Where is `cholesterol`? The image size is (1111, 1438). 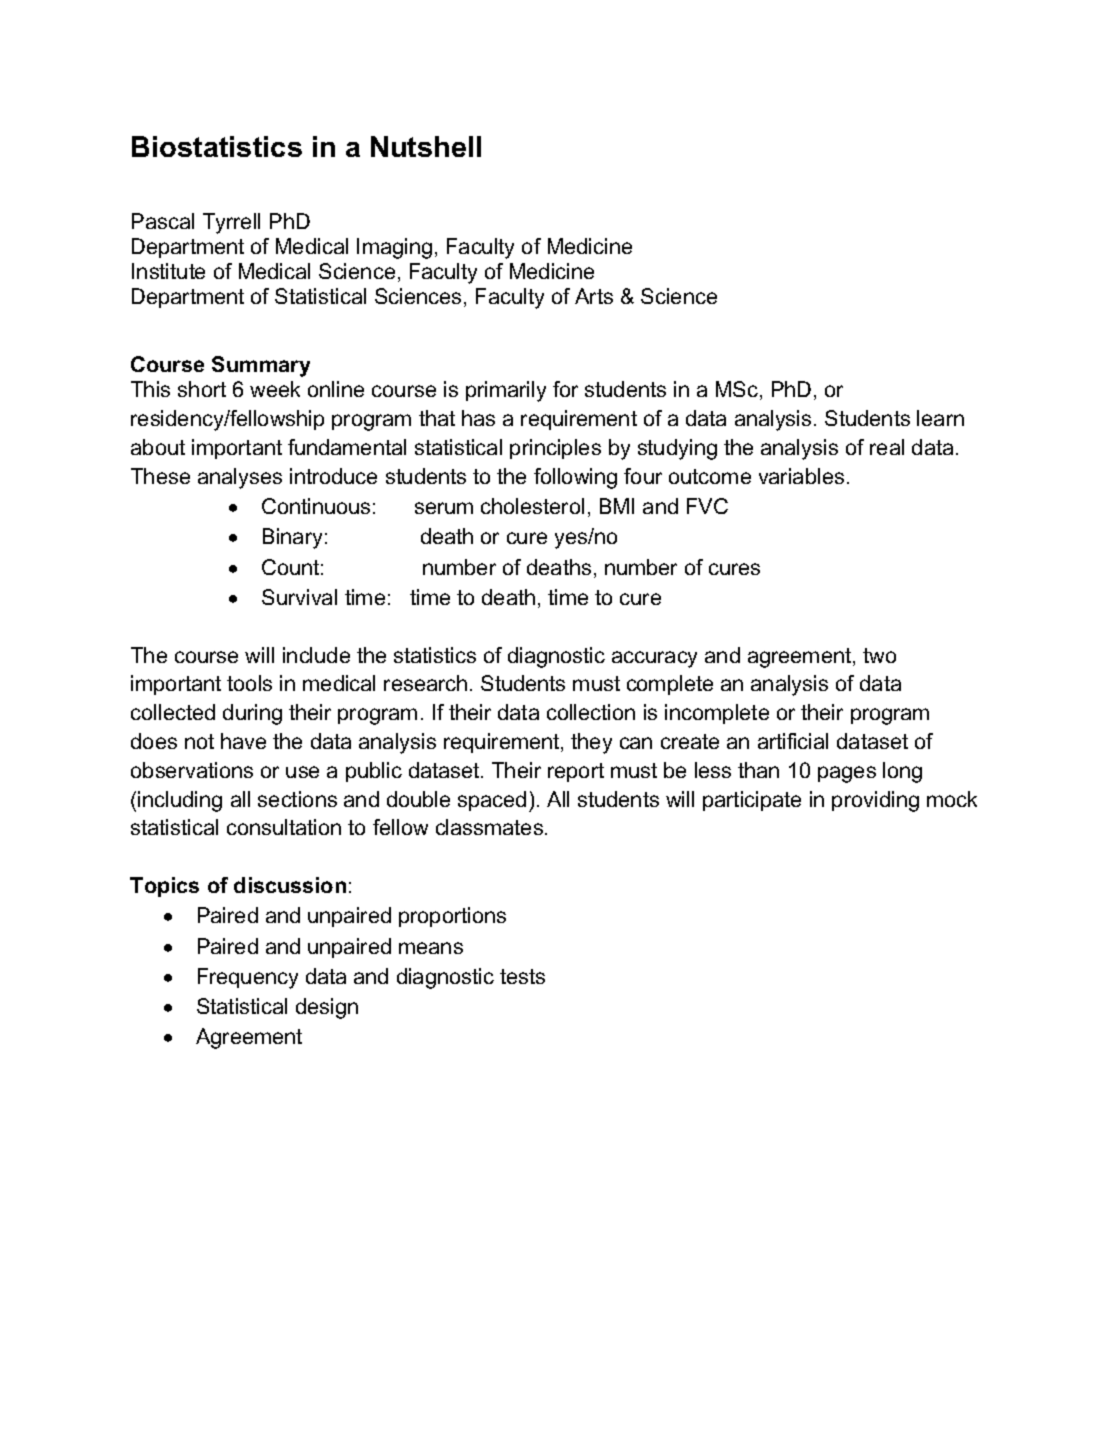 cholesterol is located at coordinates (532, 506).
